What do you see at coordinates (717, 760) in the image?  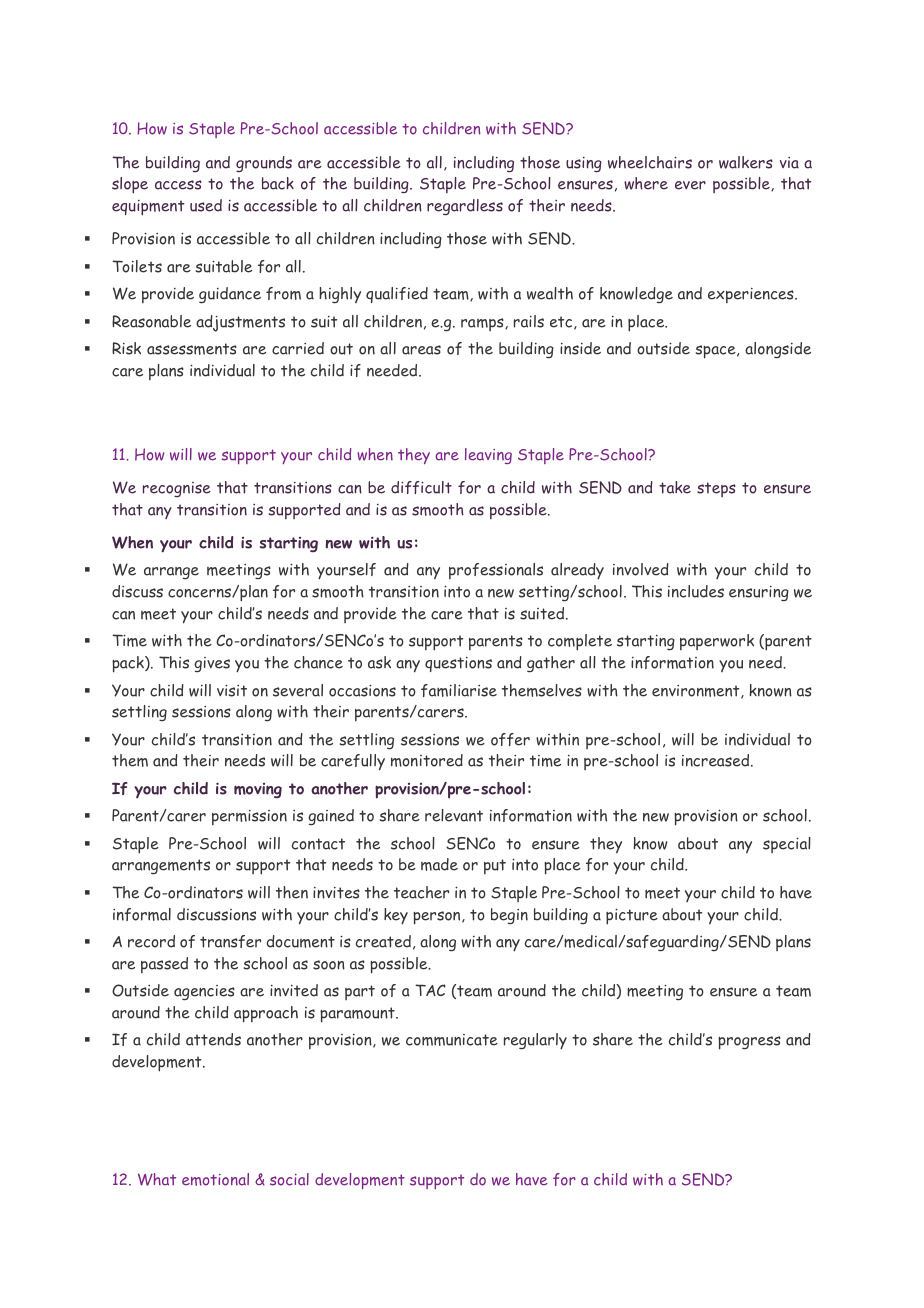 I see `increased` at bounding box center [717, 760].
